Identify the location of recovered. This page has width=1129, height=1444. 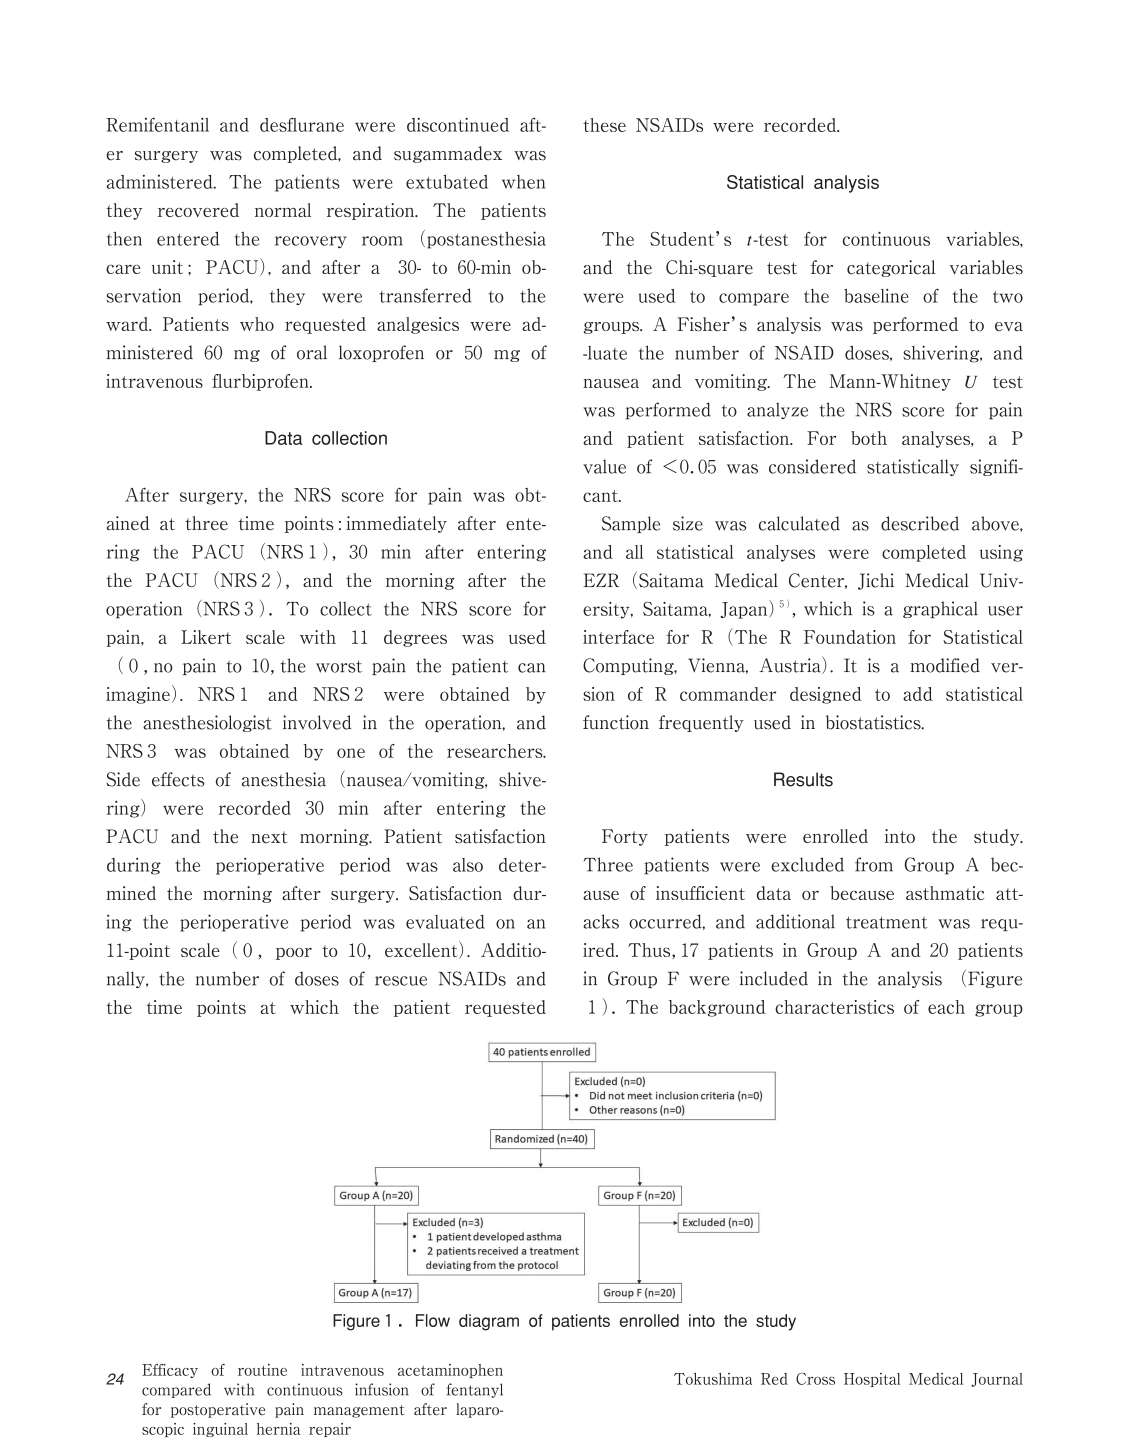
(198, 210).
